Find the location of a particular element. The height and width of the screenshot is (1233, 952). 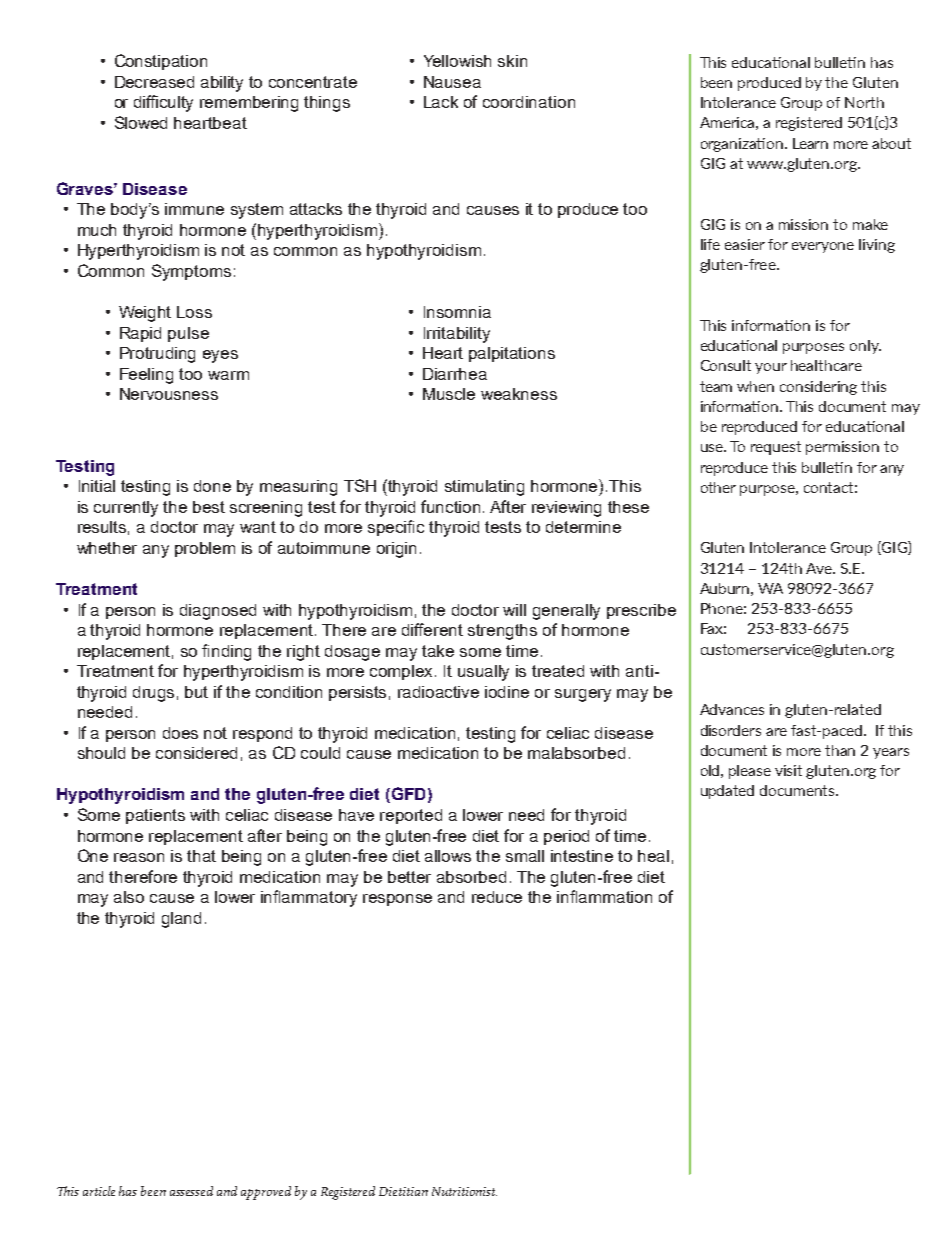

request is located at coordinates (776, 448).
